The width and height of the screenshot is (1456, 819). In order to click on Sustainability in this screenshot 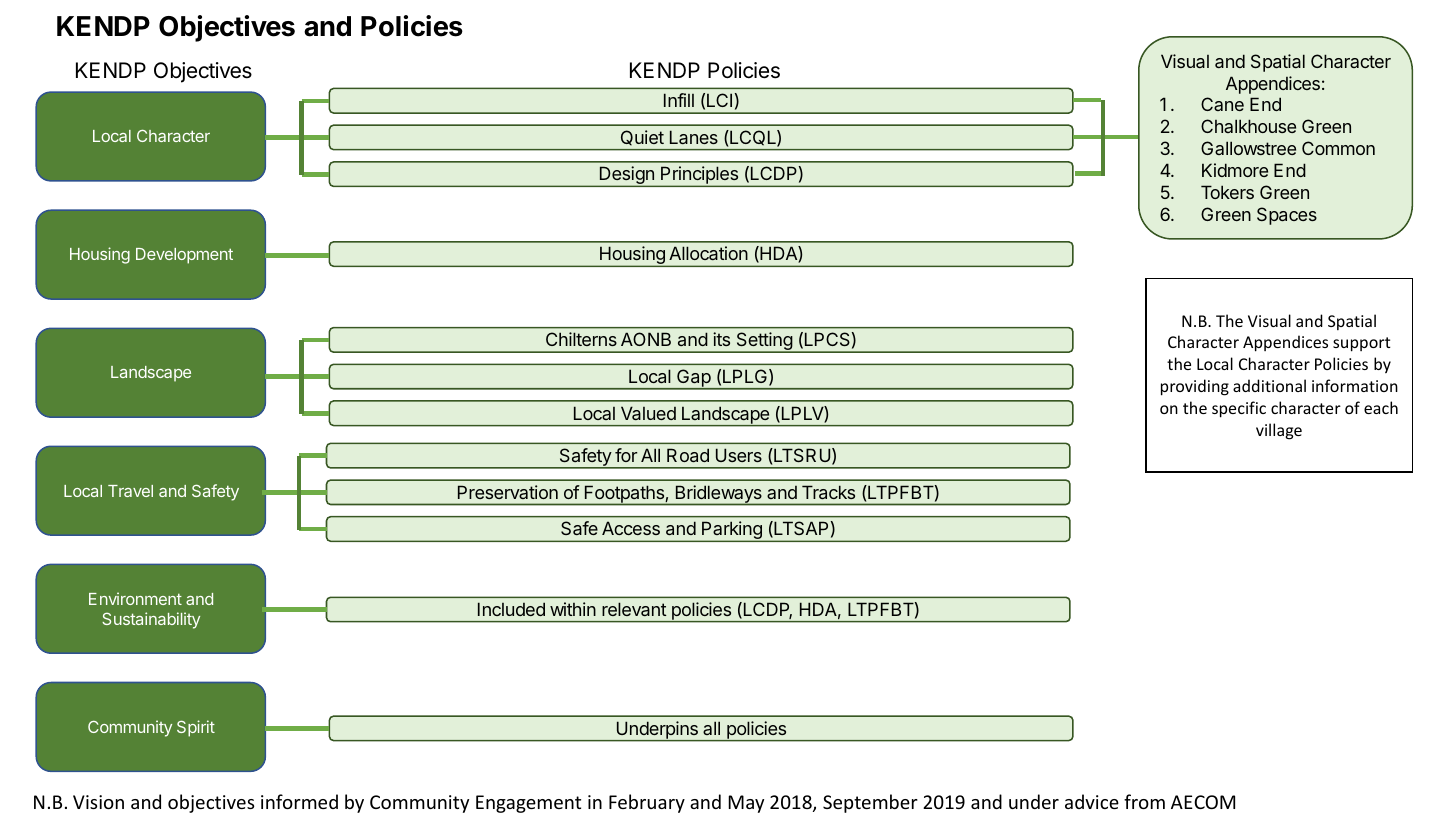, I will do `click(151, 620)`.
